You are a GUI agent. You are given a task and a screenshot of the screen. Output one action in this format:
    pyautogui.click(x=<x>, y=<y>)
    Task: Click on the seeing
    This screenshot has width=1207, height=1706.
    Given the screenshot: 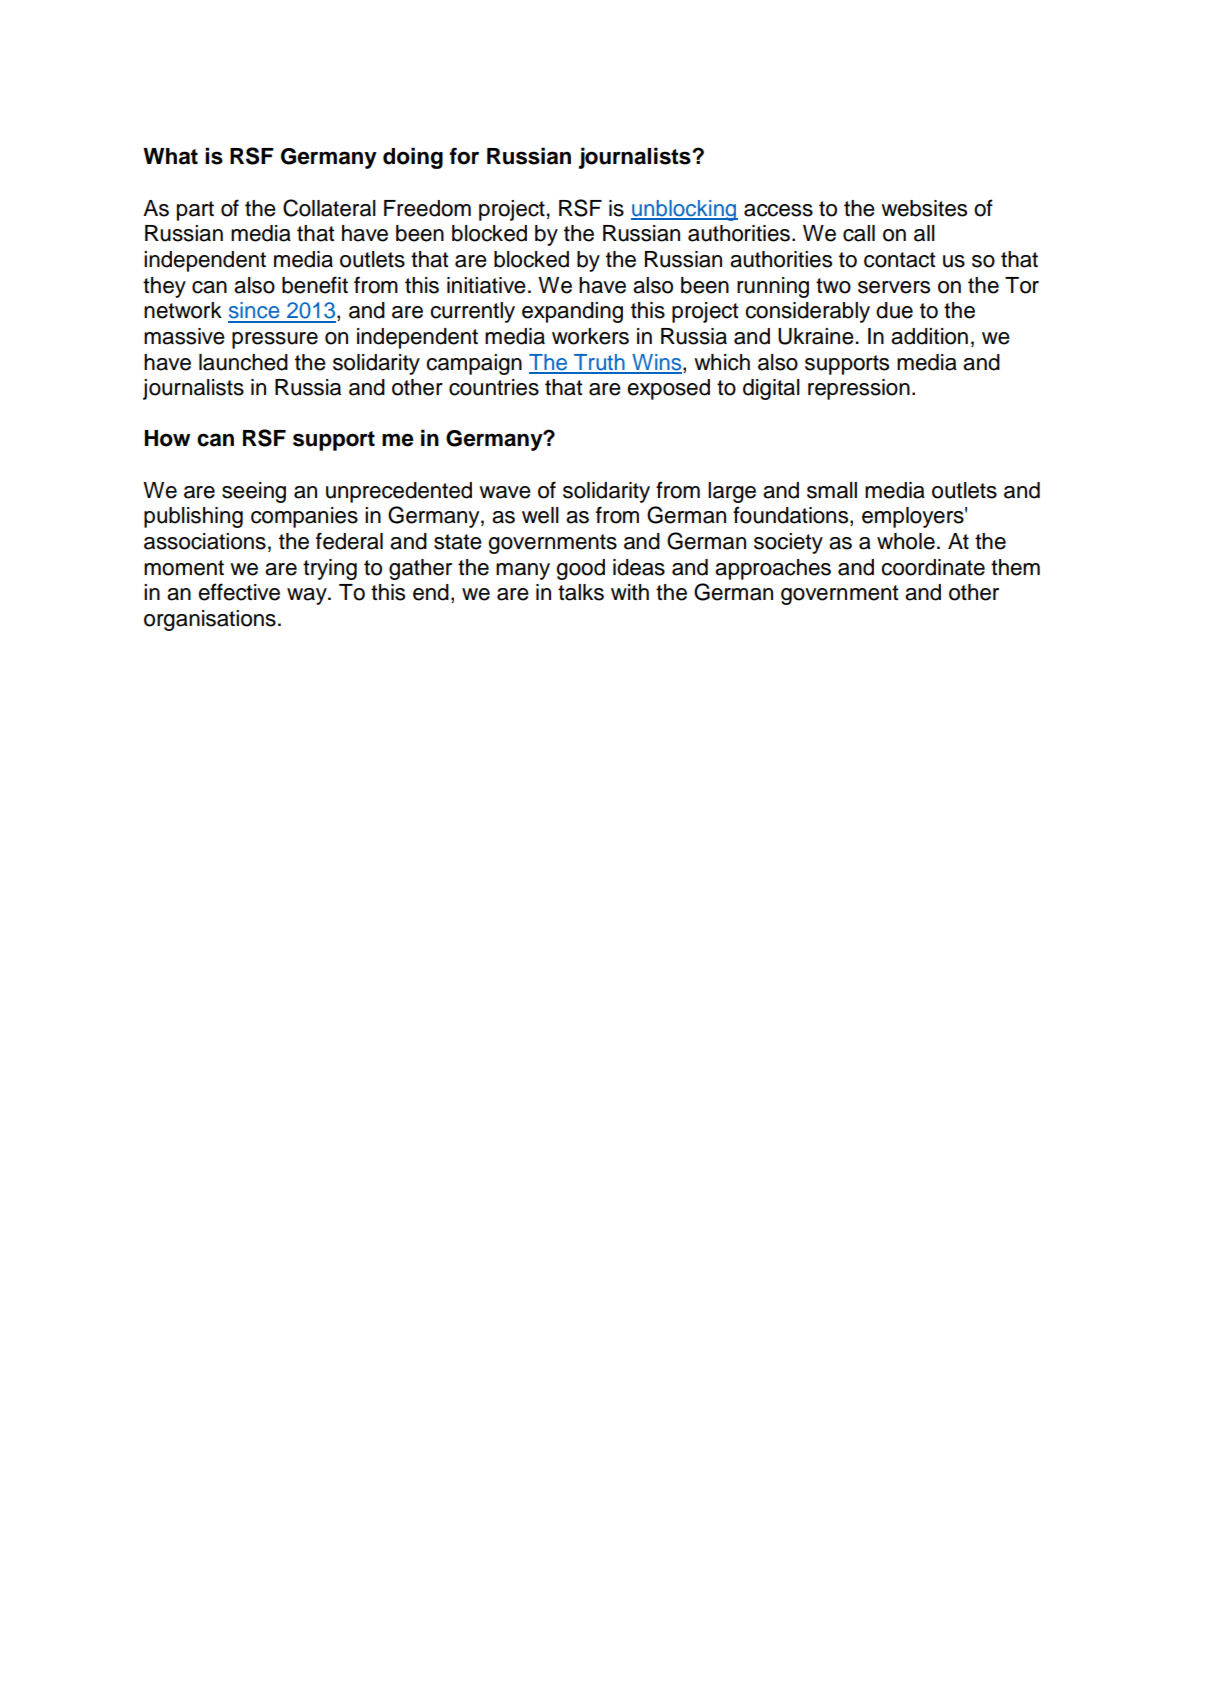 What is the action you would take?
    pyautogui.click(x=254, y=492)
